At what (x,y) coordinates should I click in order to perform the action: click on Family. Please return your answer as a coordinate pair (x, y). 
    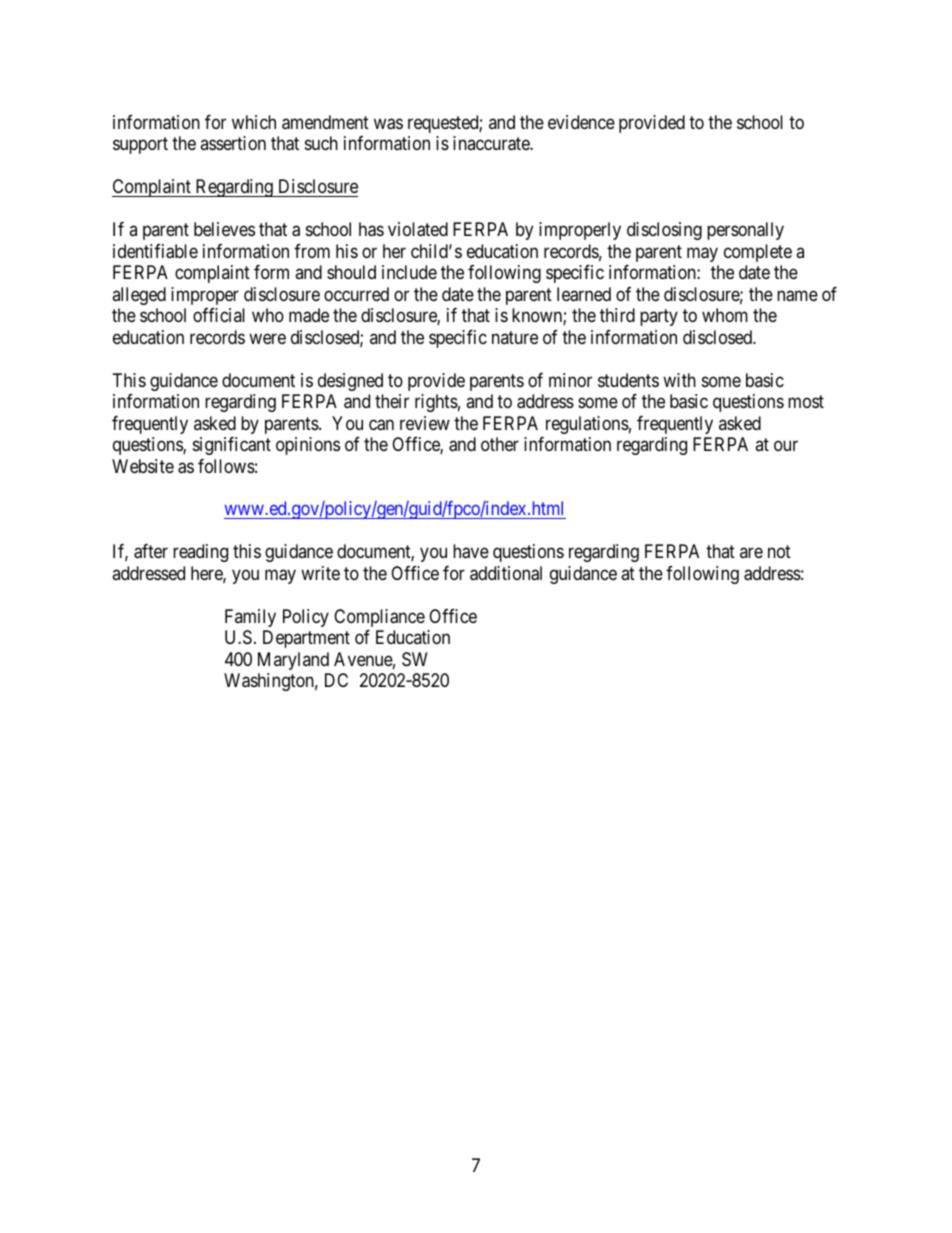
    Looking at the image, I should click on (250, 618).
